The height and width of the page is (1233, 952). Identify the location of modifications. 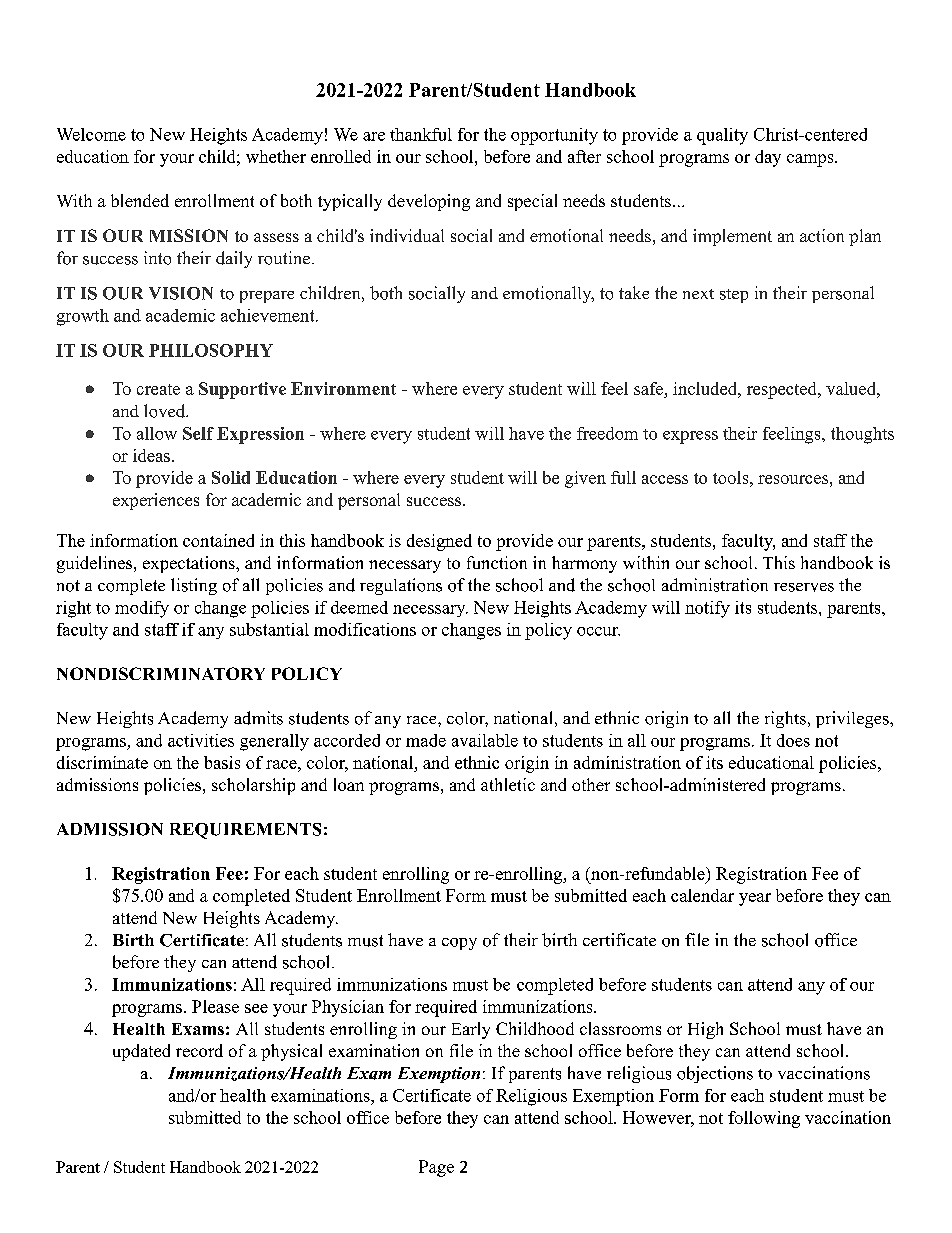
(365, 629).
